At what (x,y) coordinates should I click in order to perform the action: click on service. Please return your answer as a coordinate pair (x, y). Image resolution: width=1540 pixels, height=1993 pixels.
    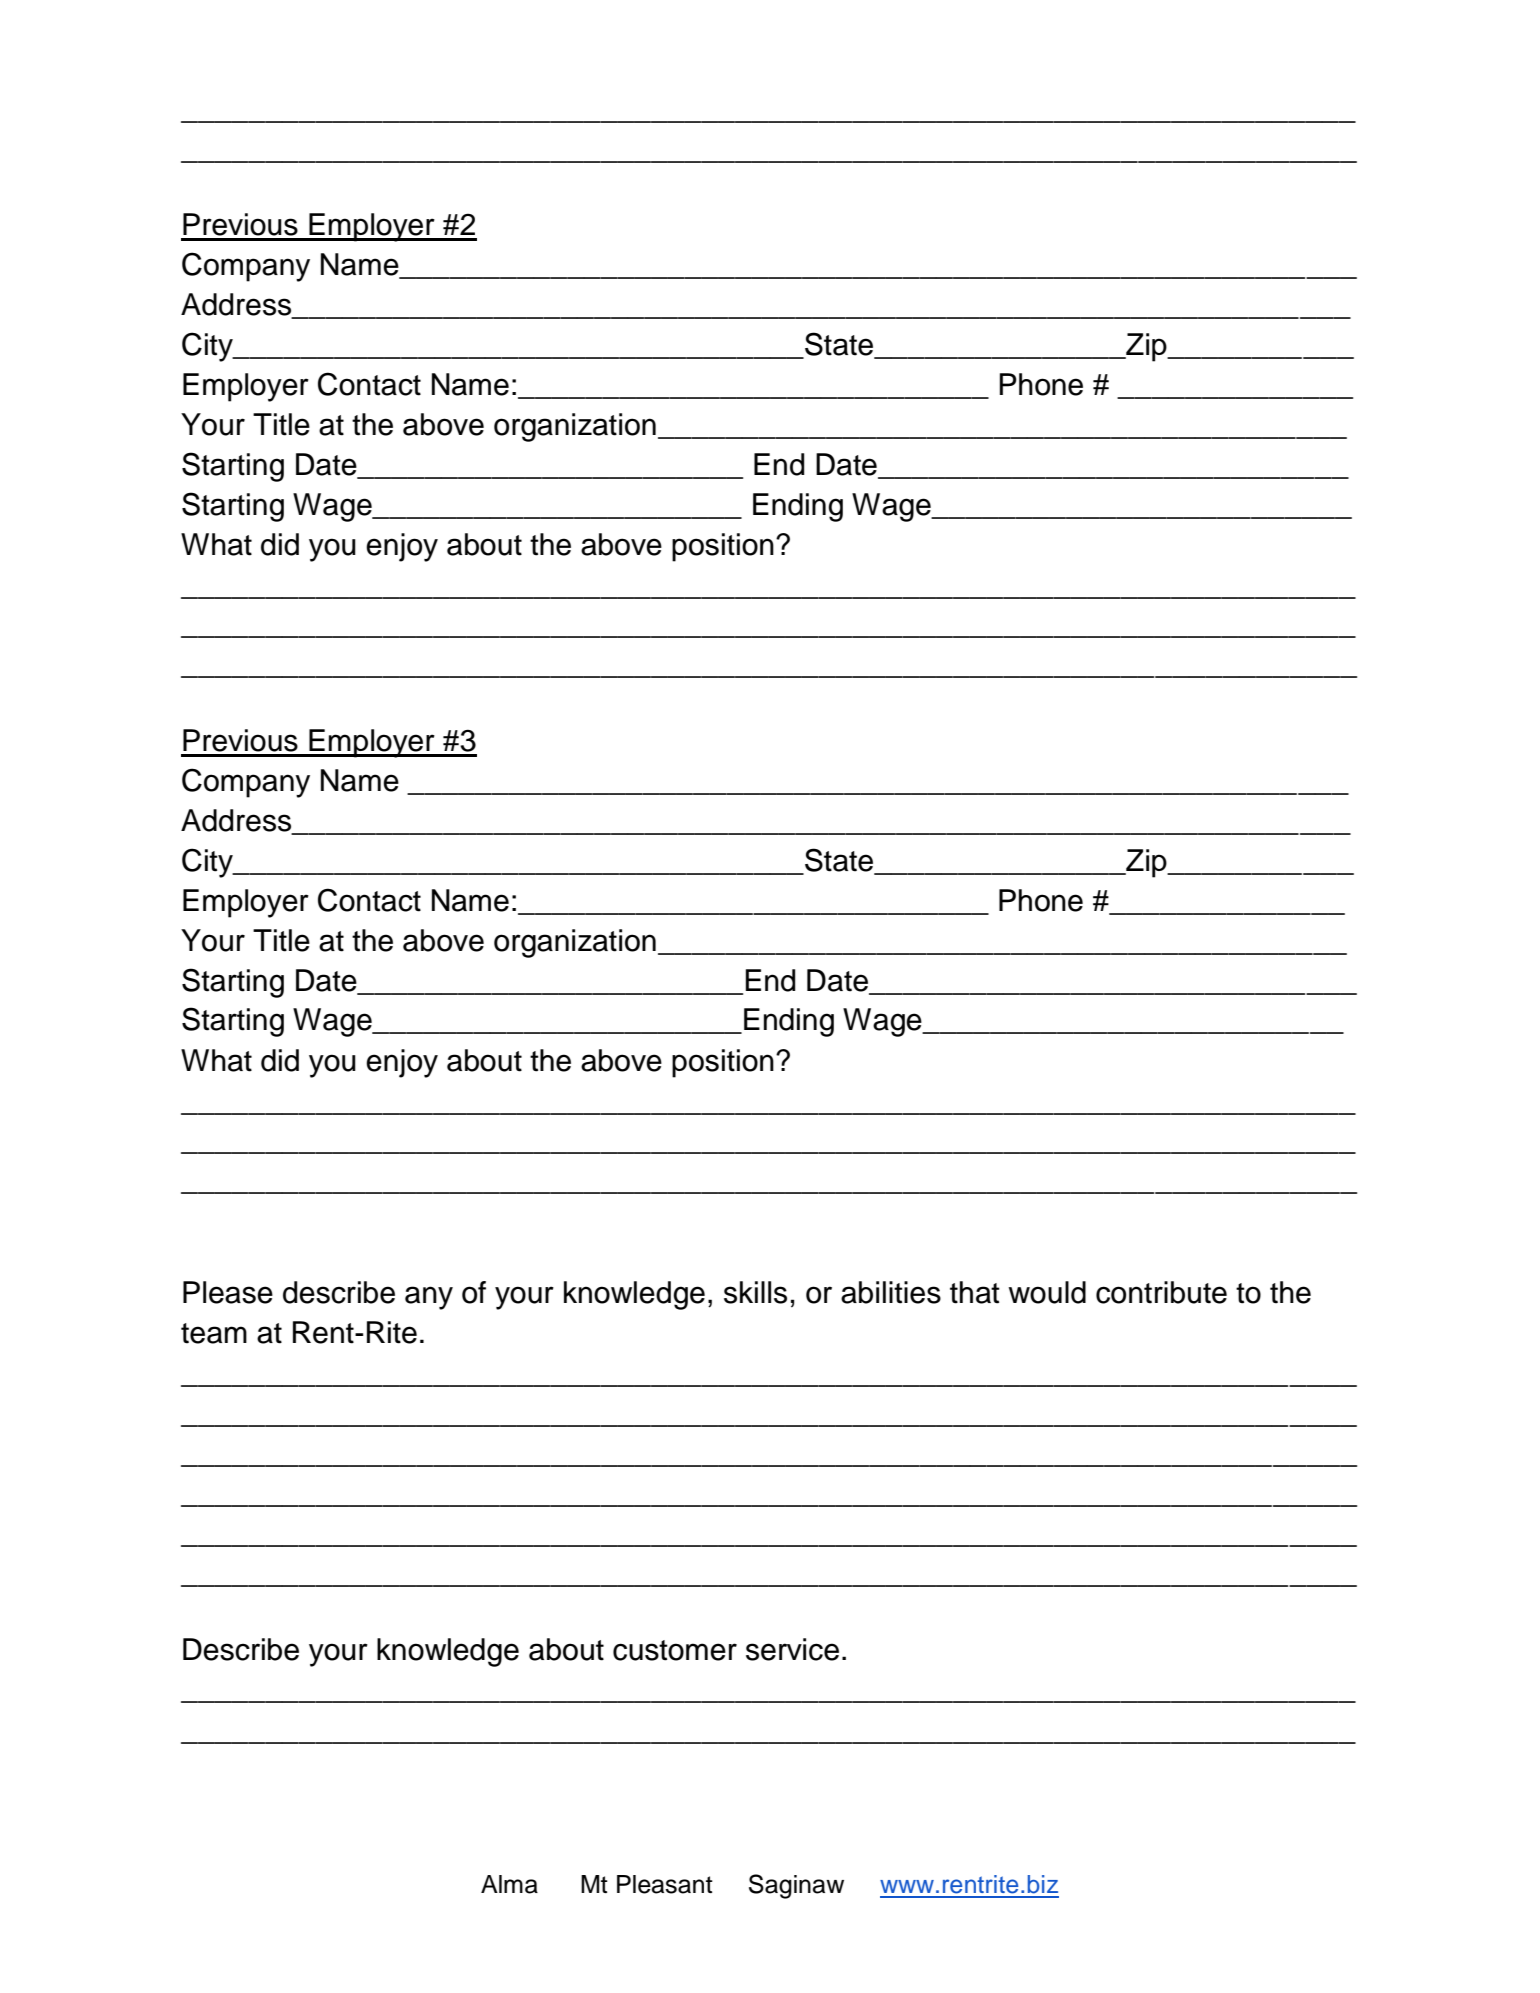
    Looking at the image, I should click on (792, 1649).
